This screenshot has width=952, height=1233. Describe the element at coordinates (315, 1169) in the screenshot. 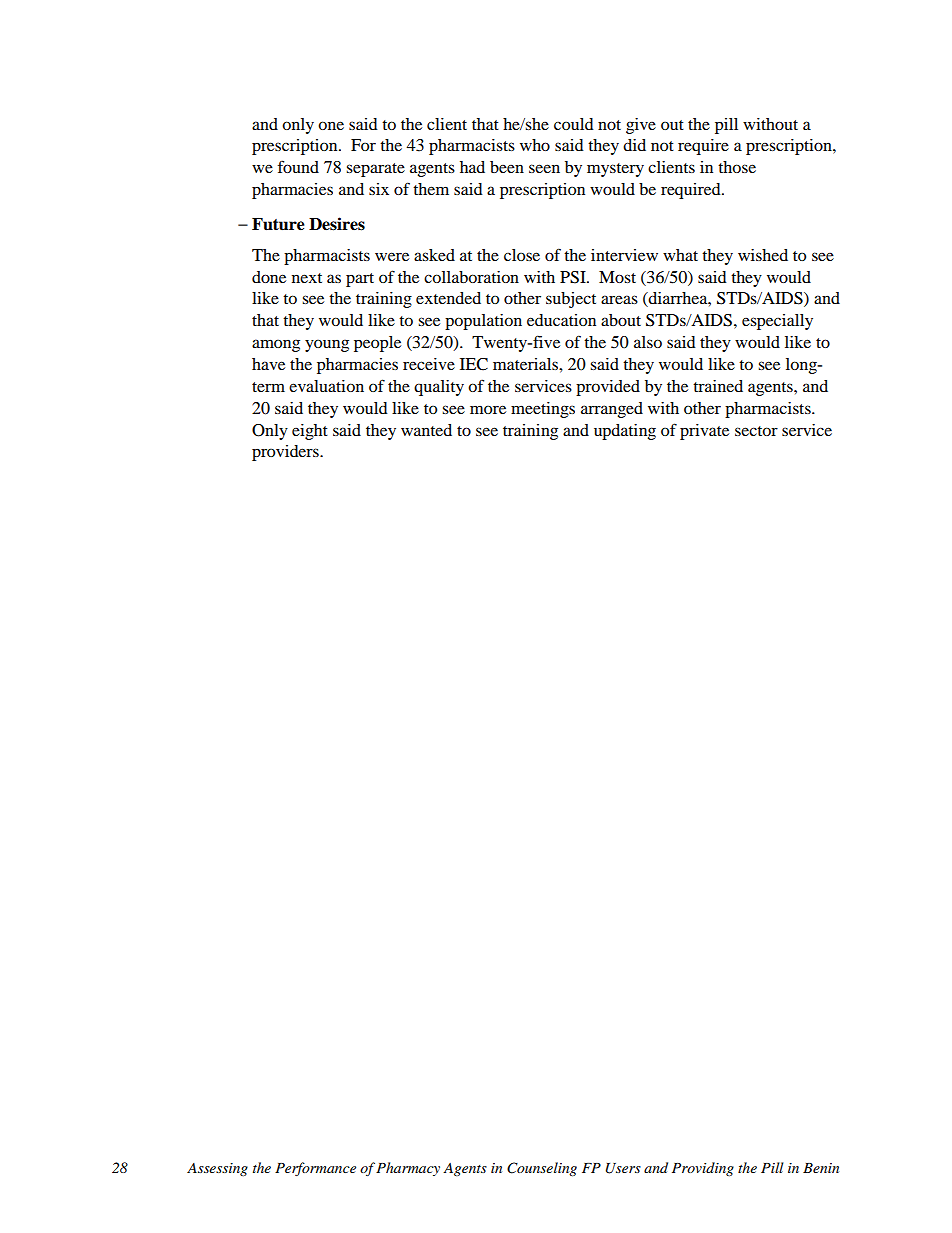

I see `Performance` at that location.
